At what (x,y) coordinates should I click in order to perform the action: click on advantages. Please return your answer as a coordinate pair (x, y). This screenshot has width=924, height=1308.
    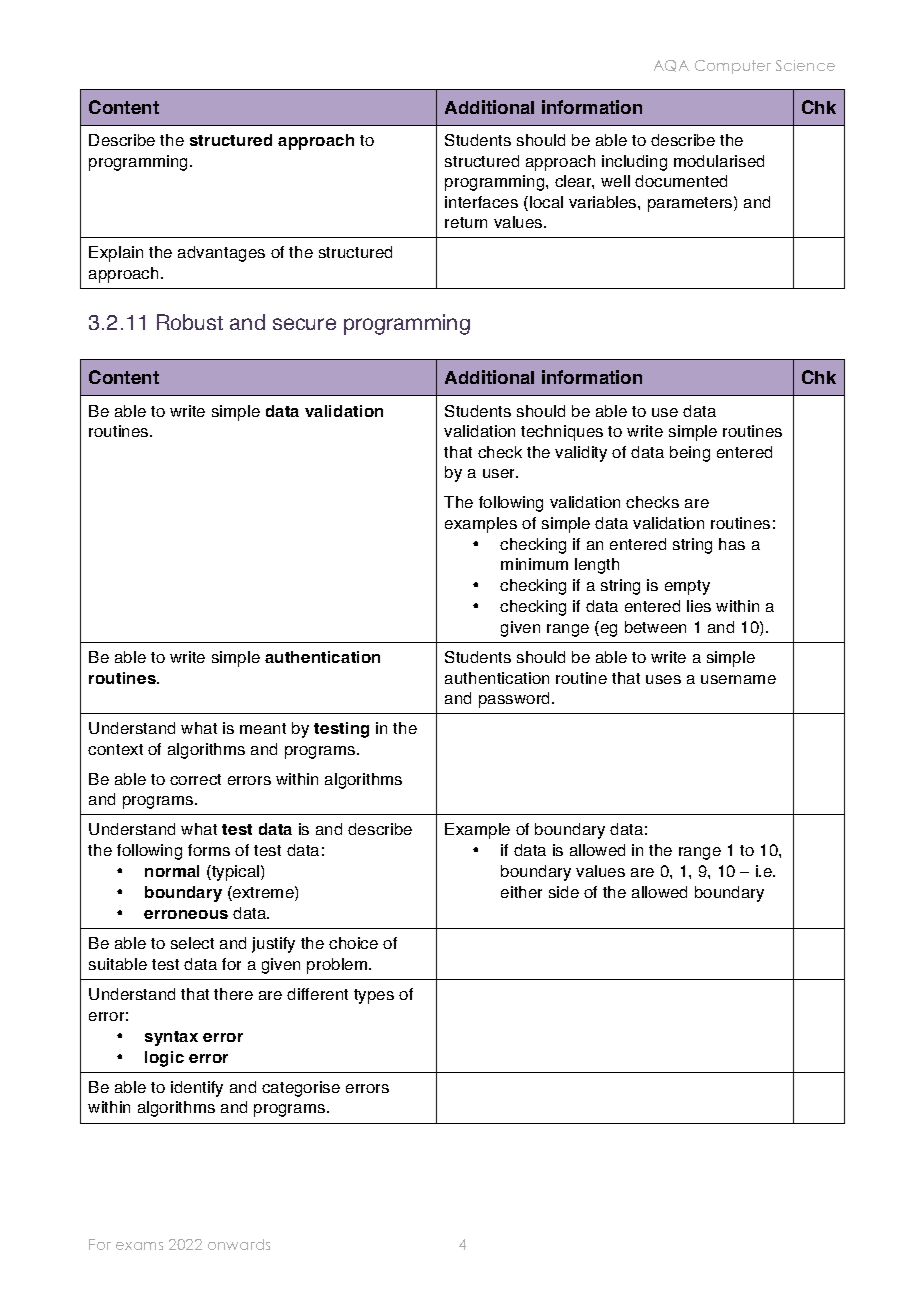
    Looking at the image, I should click on (221, 254).
